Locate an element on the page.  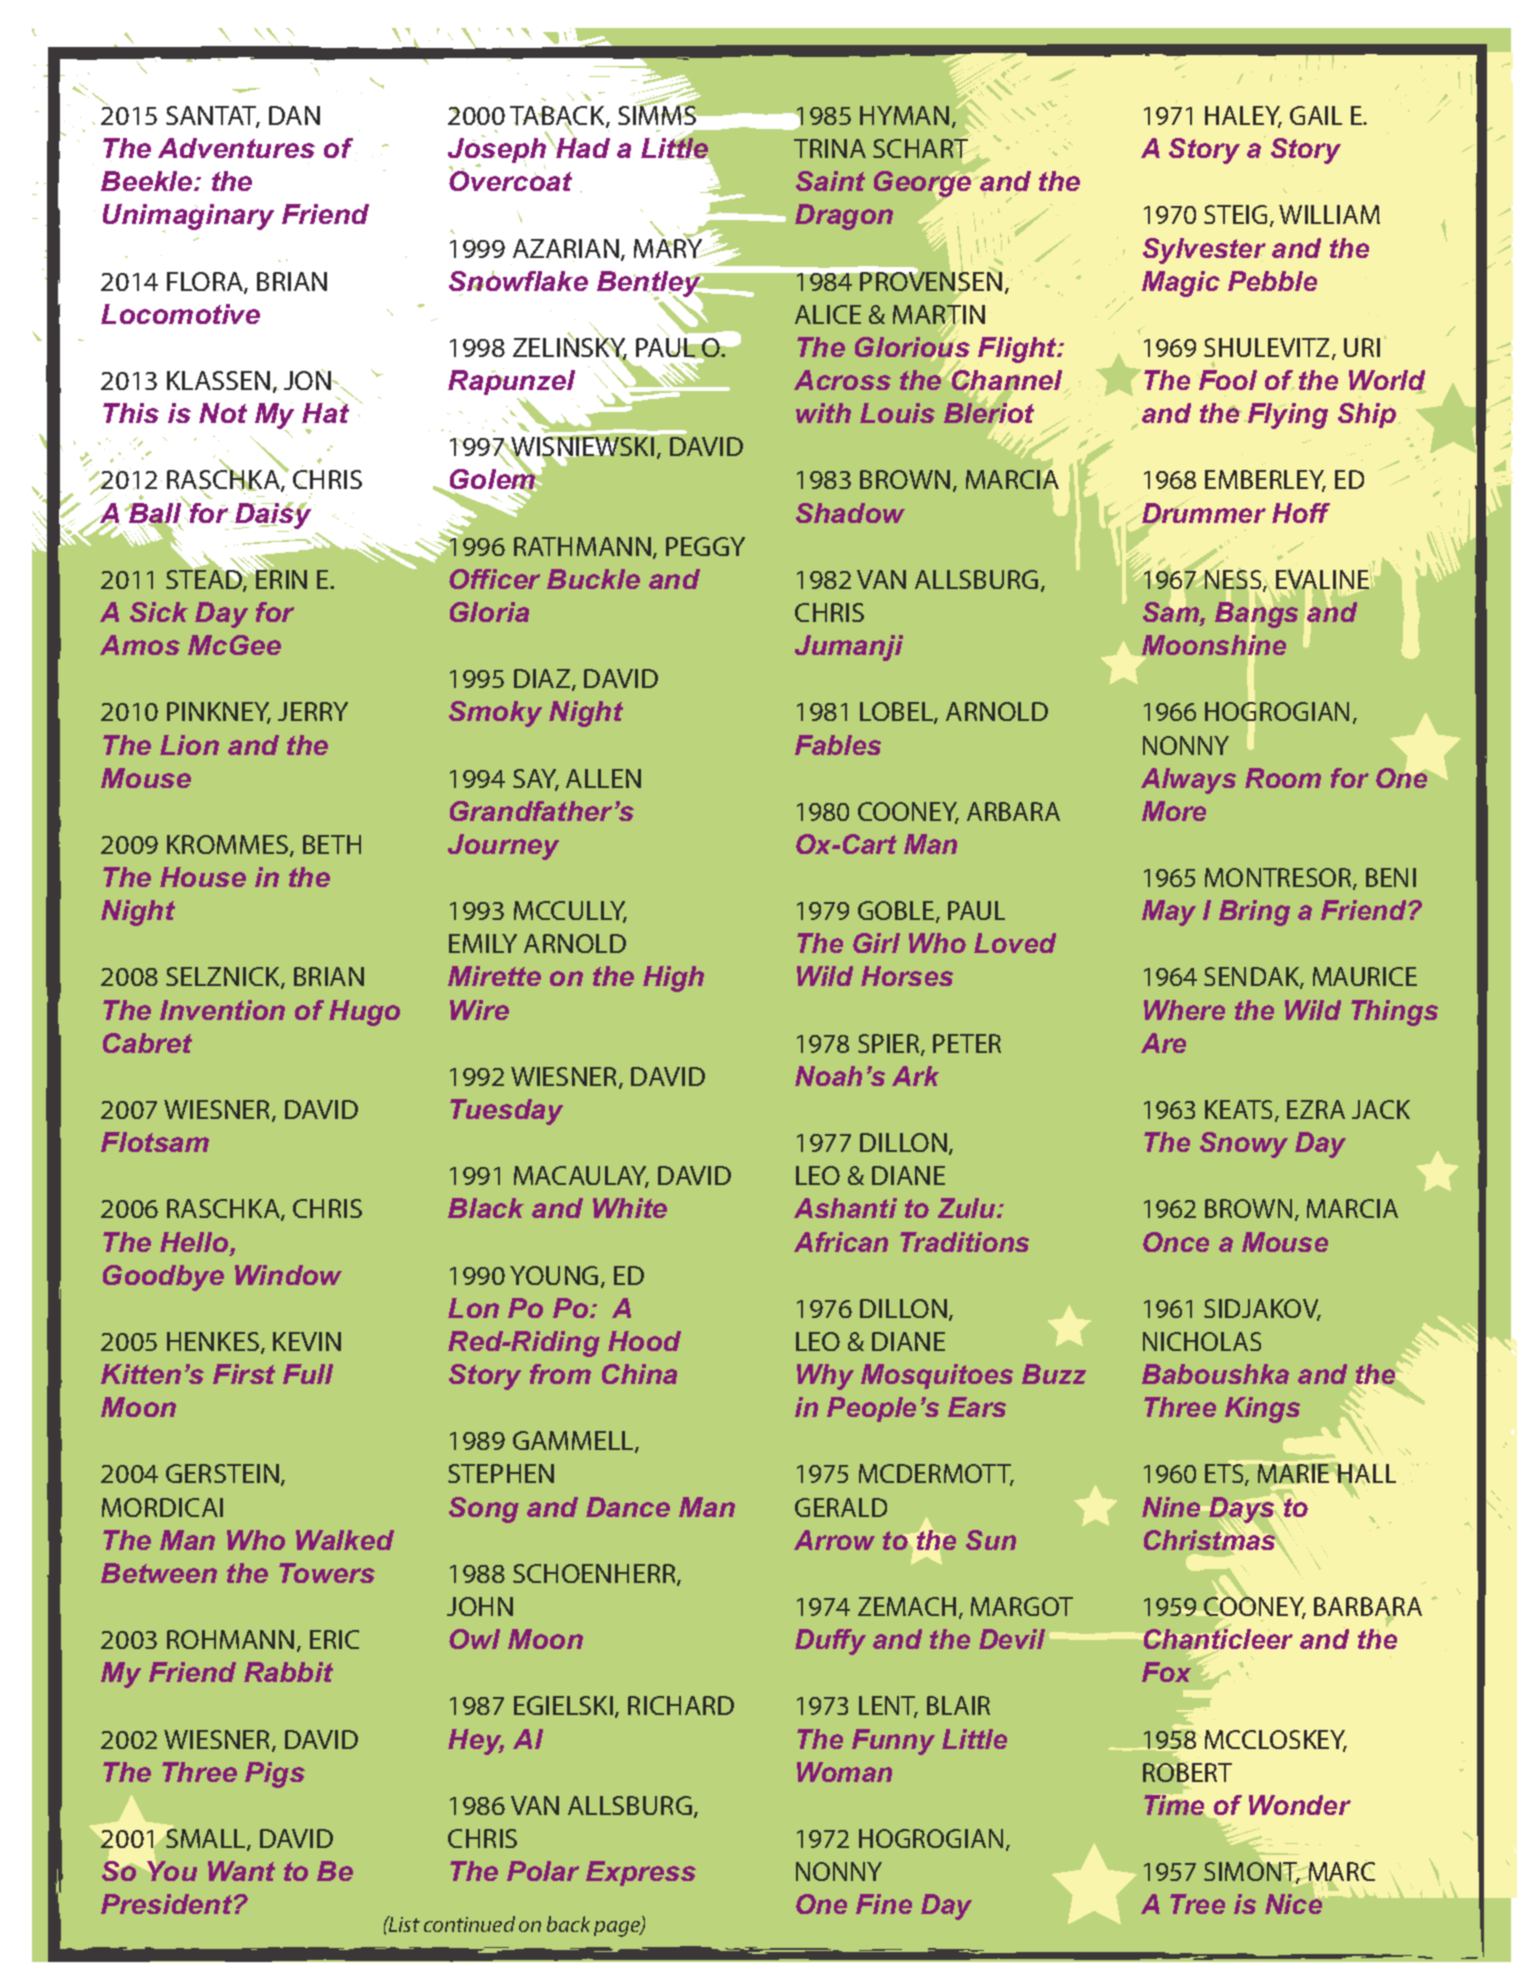
Window is located at coordinates (288, 1275).
